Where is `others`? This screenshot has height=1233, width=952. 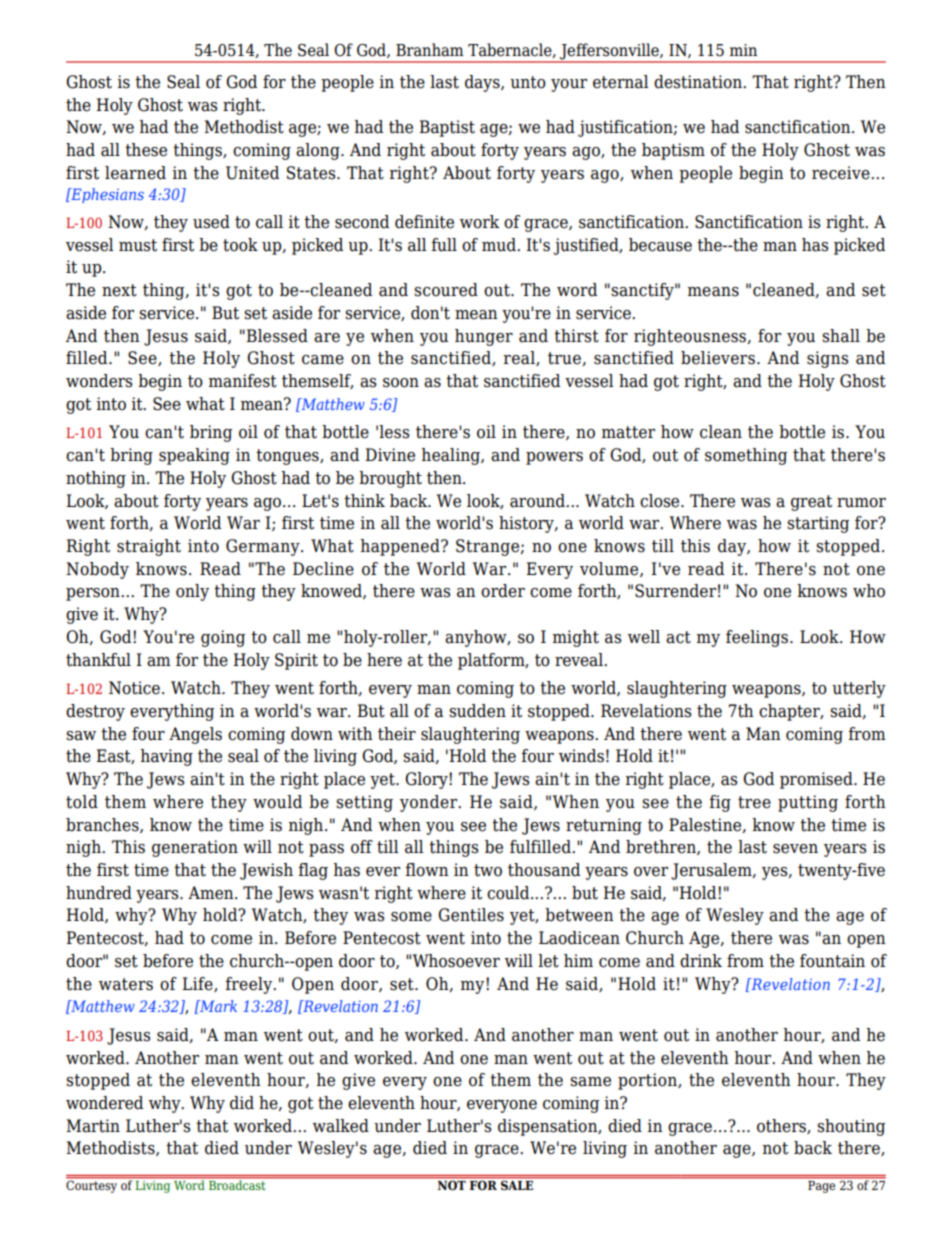 others is located at coordinates (782, 1126).
